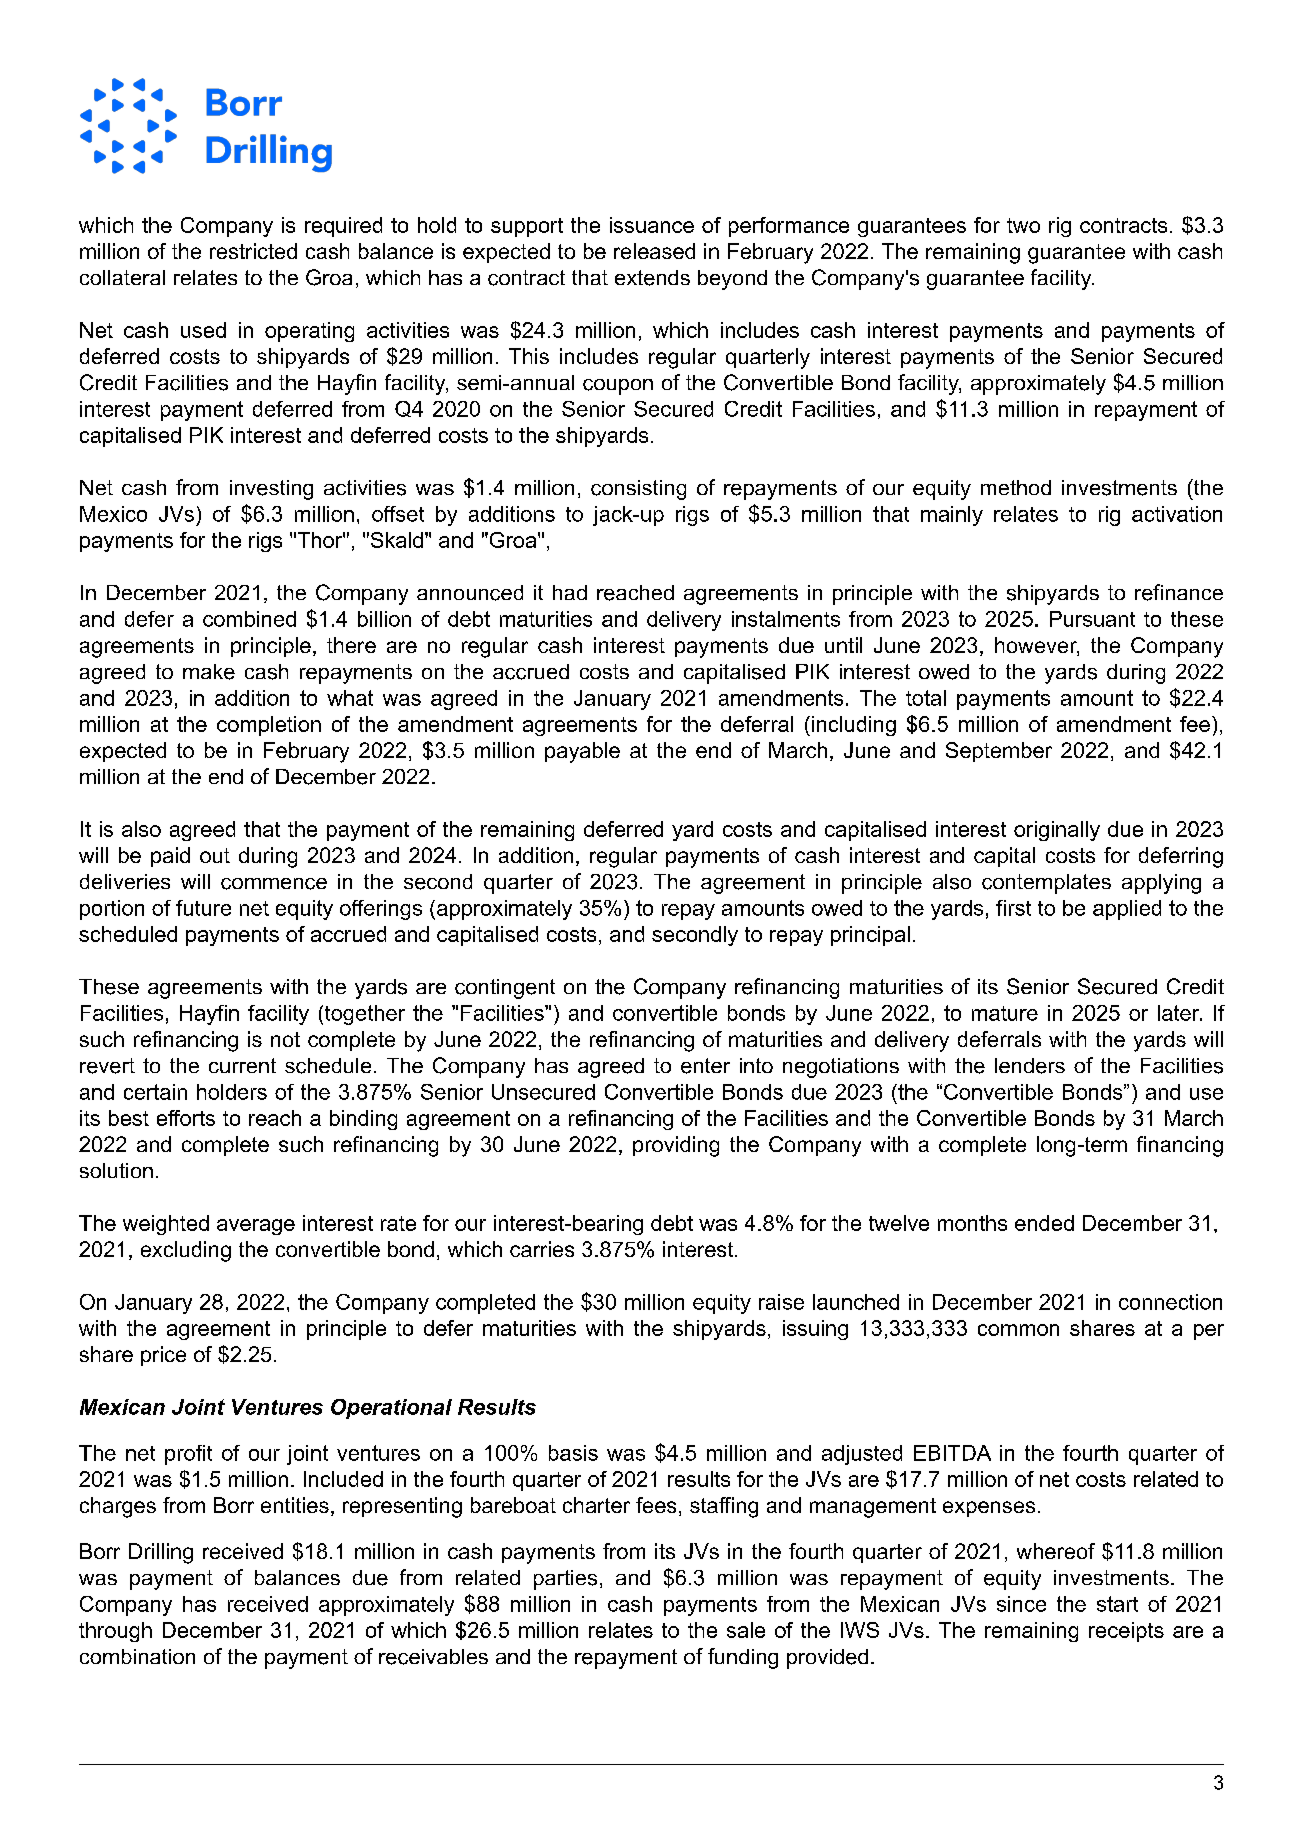  Describe the element at coordinates (705, 1066) in the page. I see `enter` at that location.
